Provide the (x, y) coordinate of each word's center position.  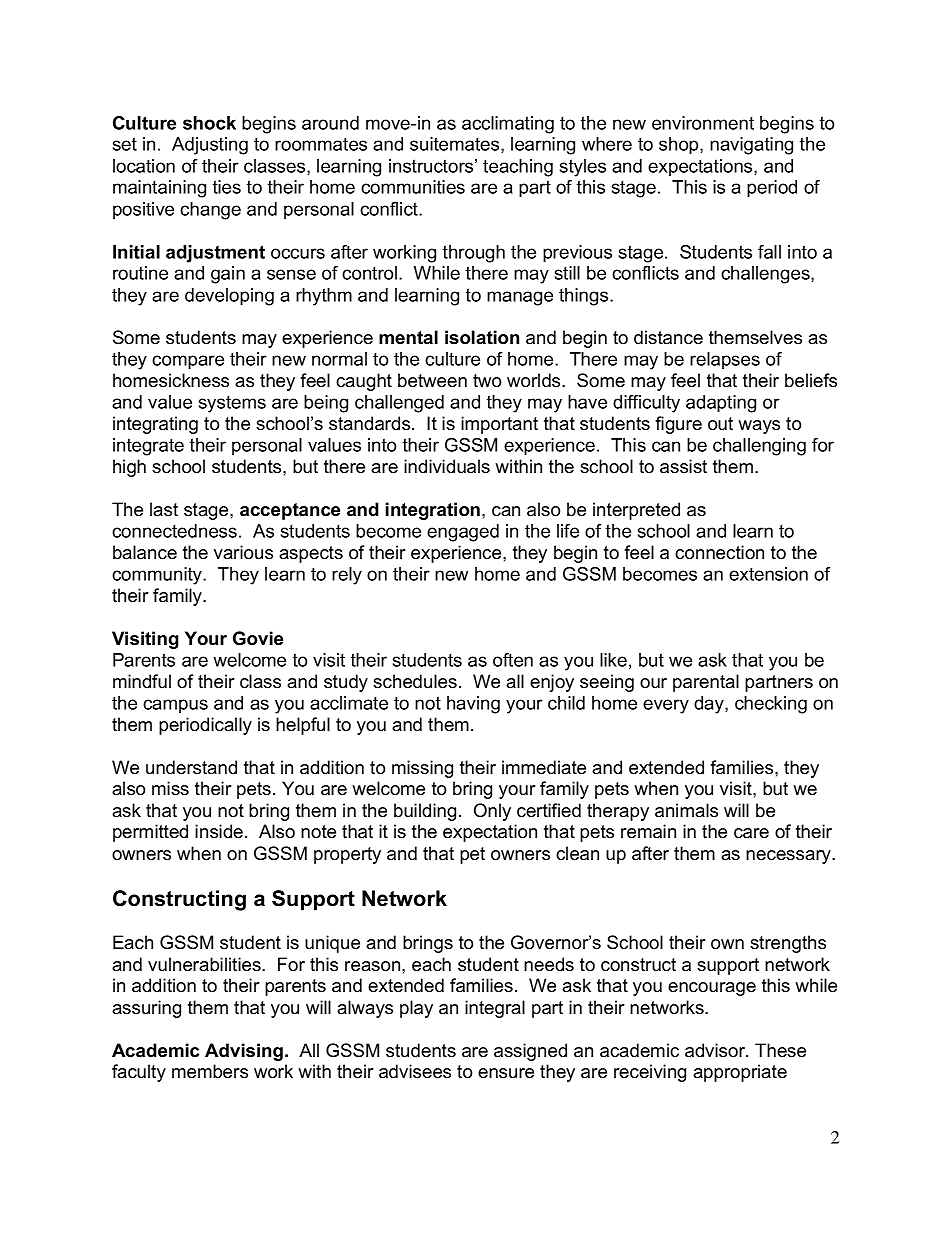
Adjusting (210, 146)
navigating (751, 146)
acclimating (508, 125)
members (210, 1071)
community (158, 576)
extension (768, 574)
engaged (463, 533)
